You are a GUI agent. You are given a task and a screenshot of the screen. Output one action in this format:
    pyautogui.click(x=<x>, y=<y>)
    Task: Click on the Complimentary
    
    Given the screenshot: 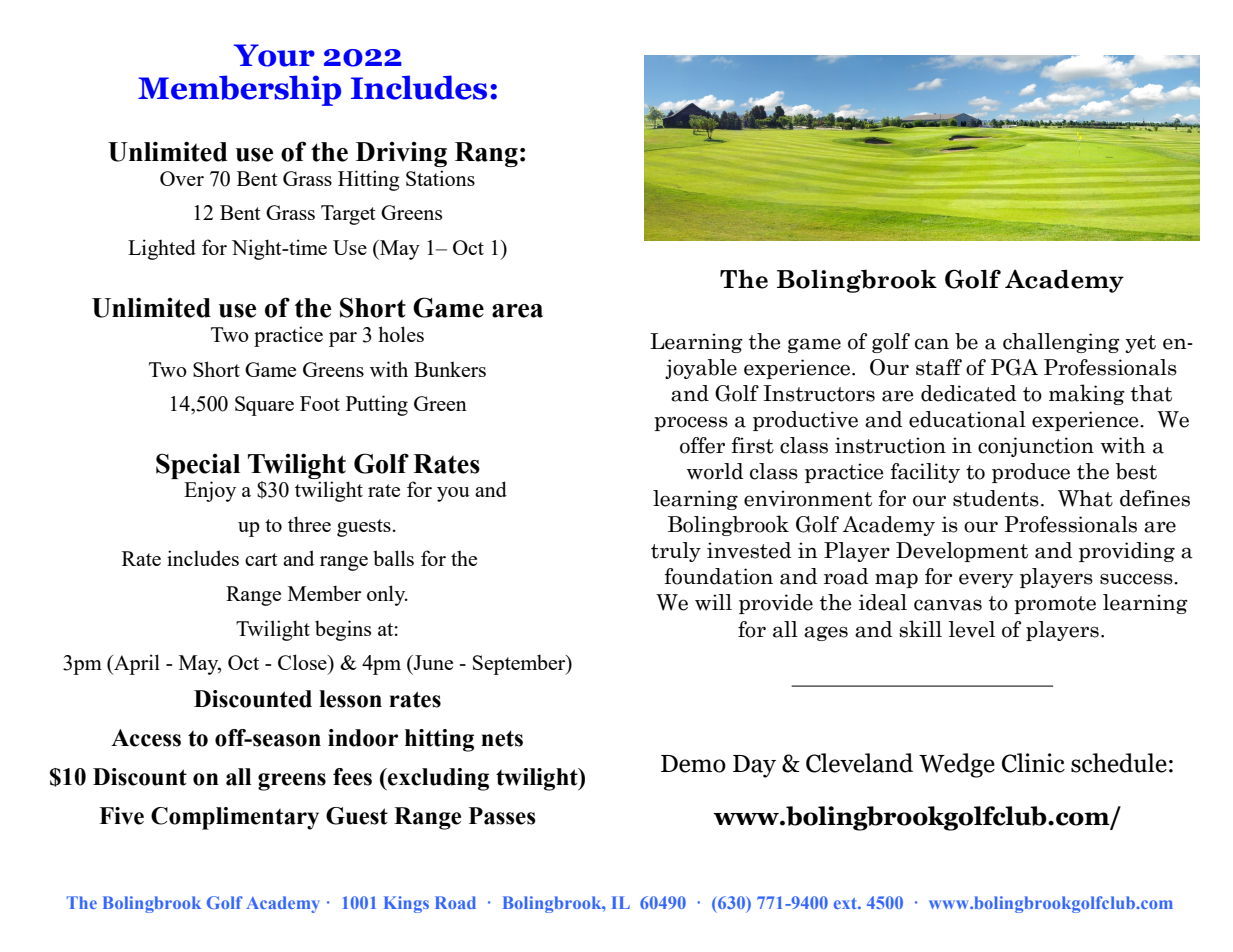 What is the action you would take?
    pyautogui.click(x=235, y=818)
